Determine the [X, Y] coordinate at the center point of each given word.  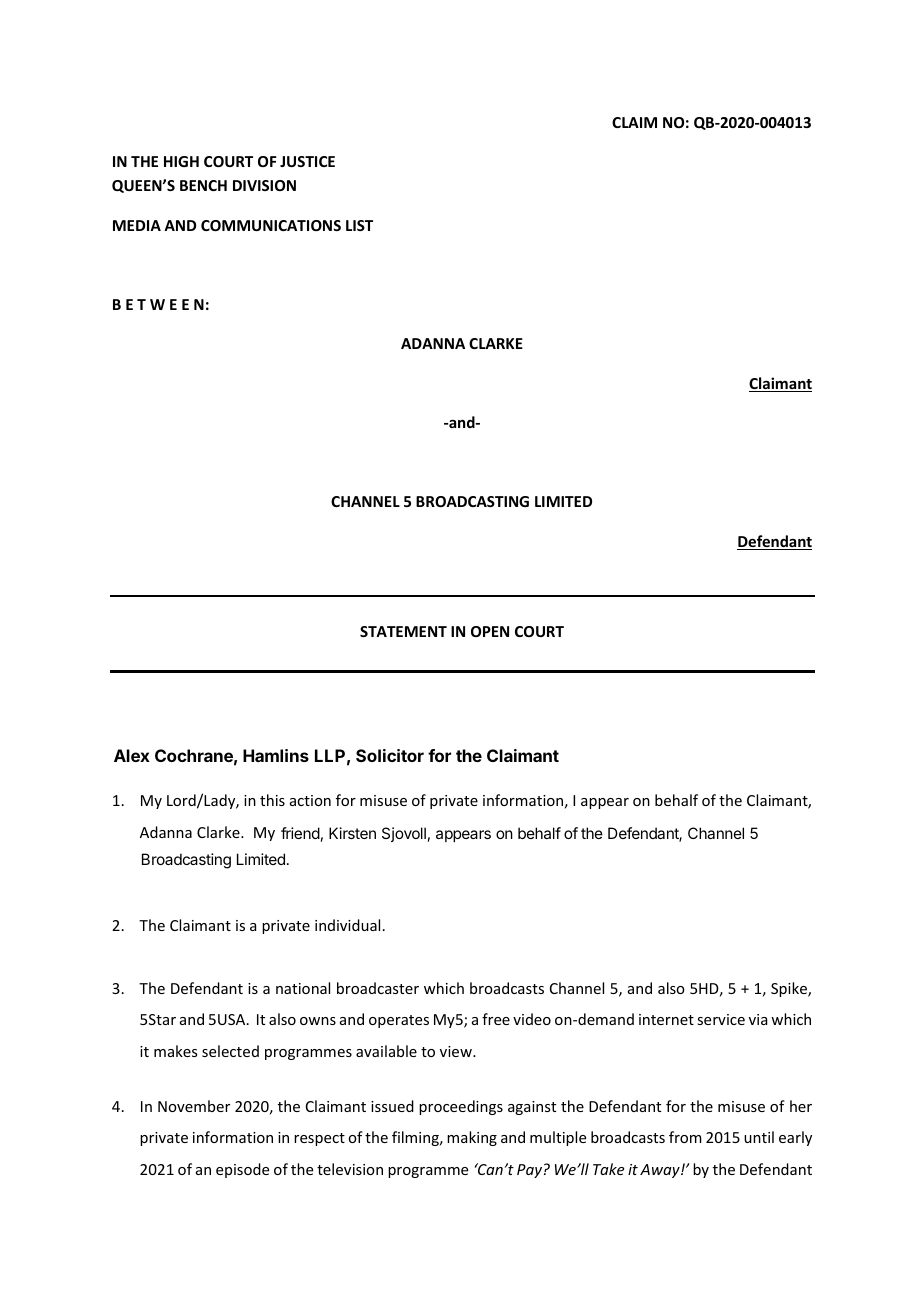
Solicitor [390, 755]
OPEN [490, 631]
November [194, 1106]
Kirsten [352, 833]
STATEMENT [403, 631]
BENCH [203, 185]
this [272, 800]
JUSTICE [307, 161]
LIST [359, 225]
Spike [790, 989]
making [472, 1138]
